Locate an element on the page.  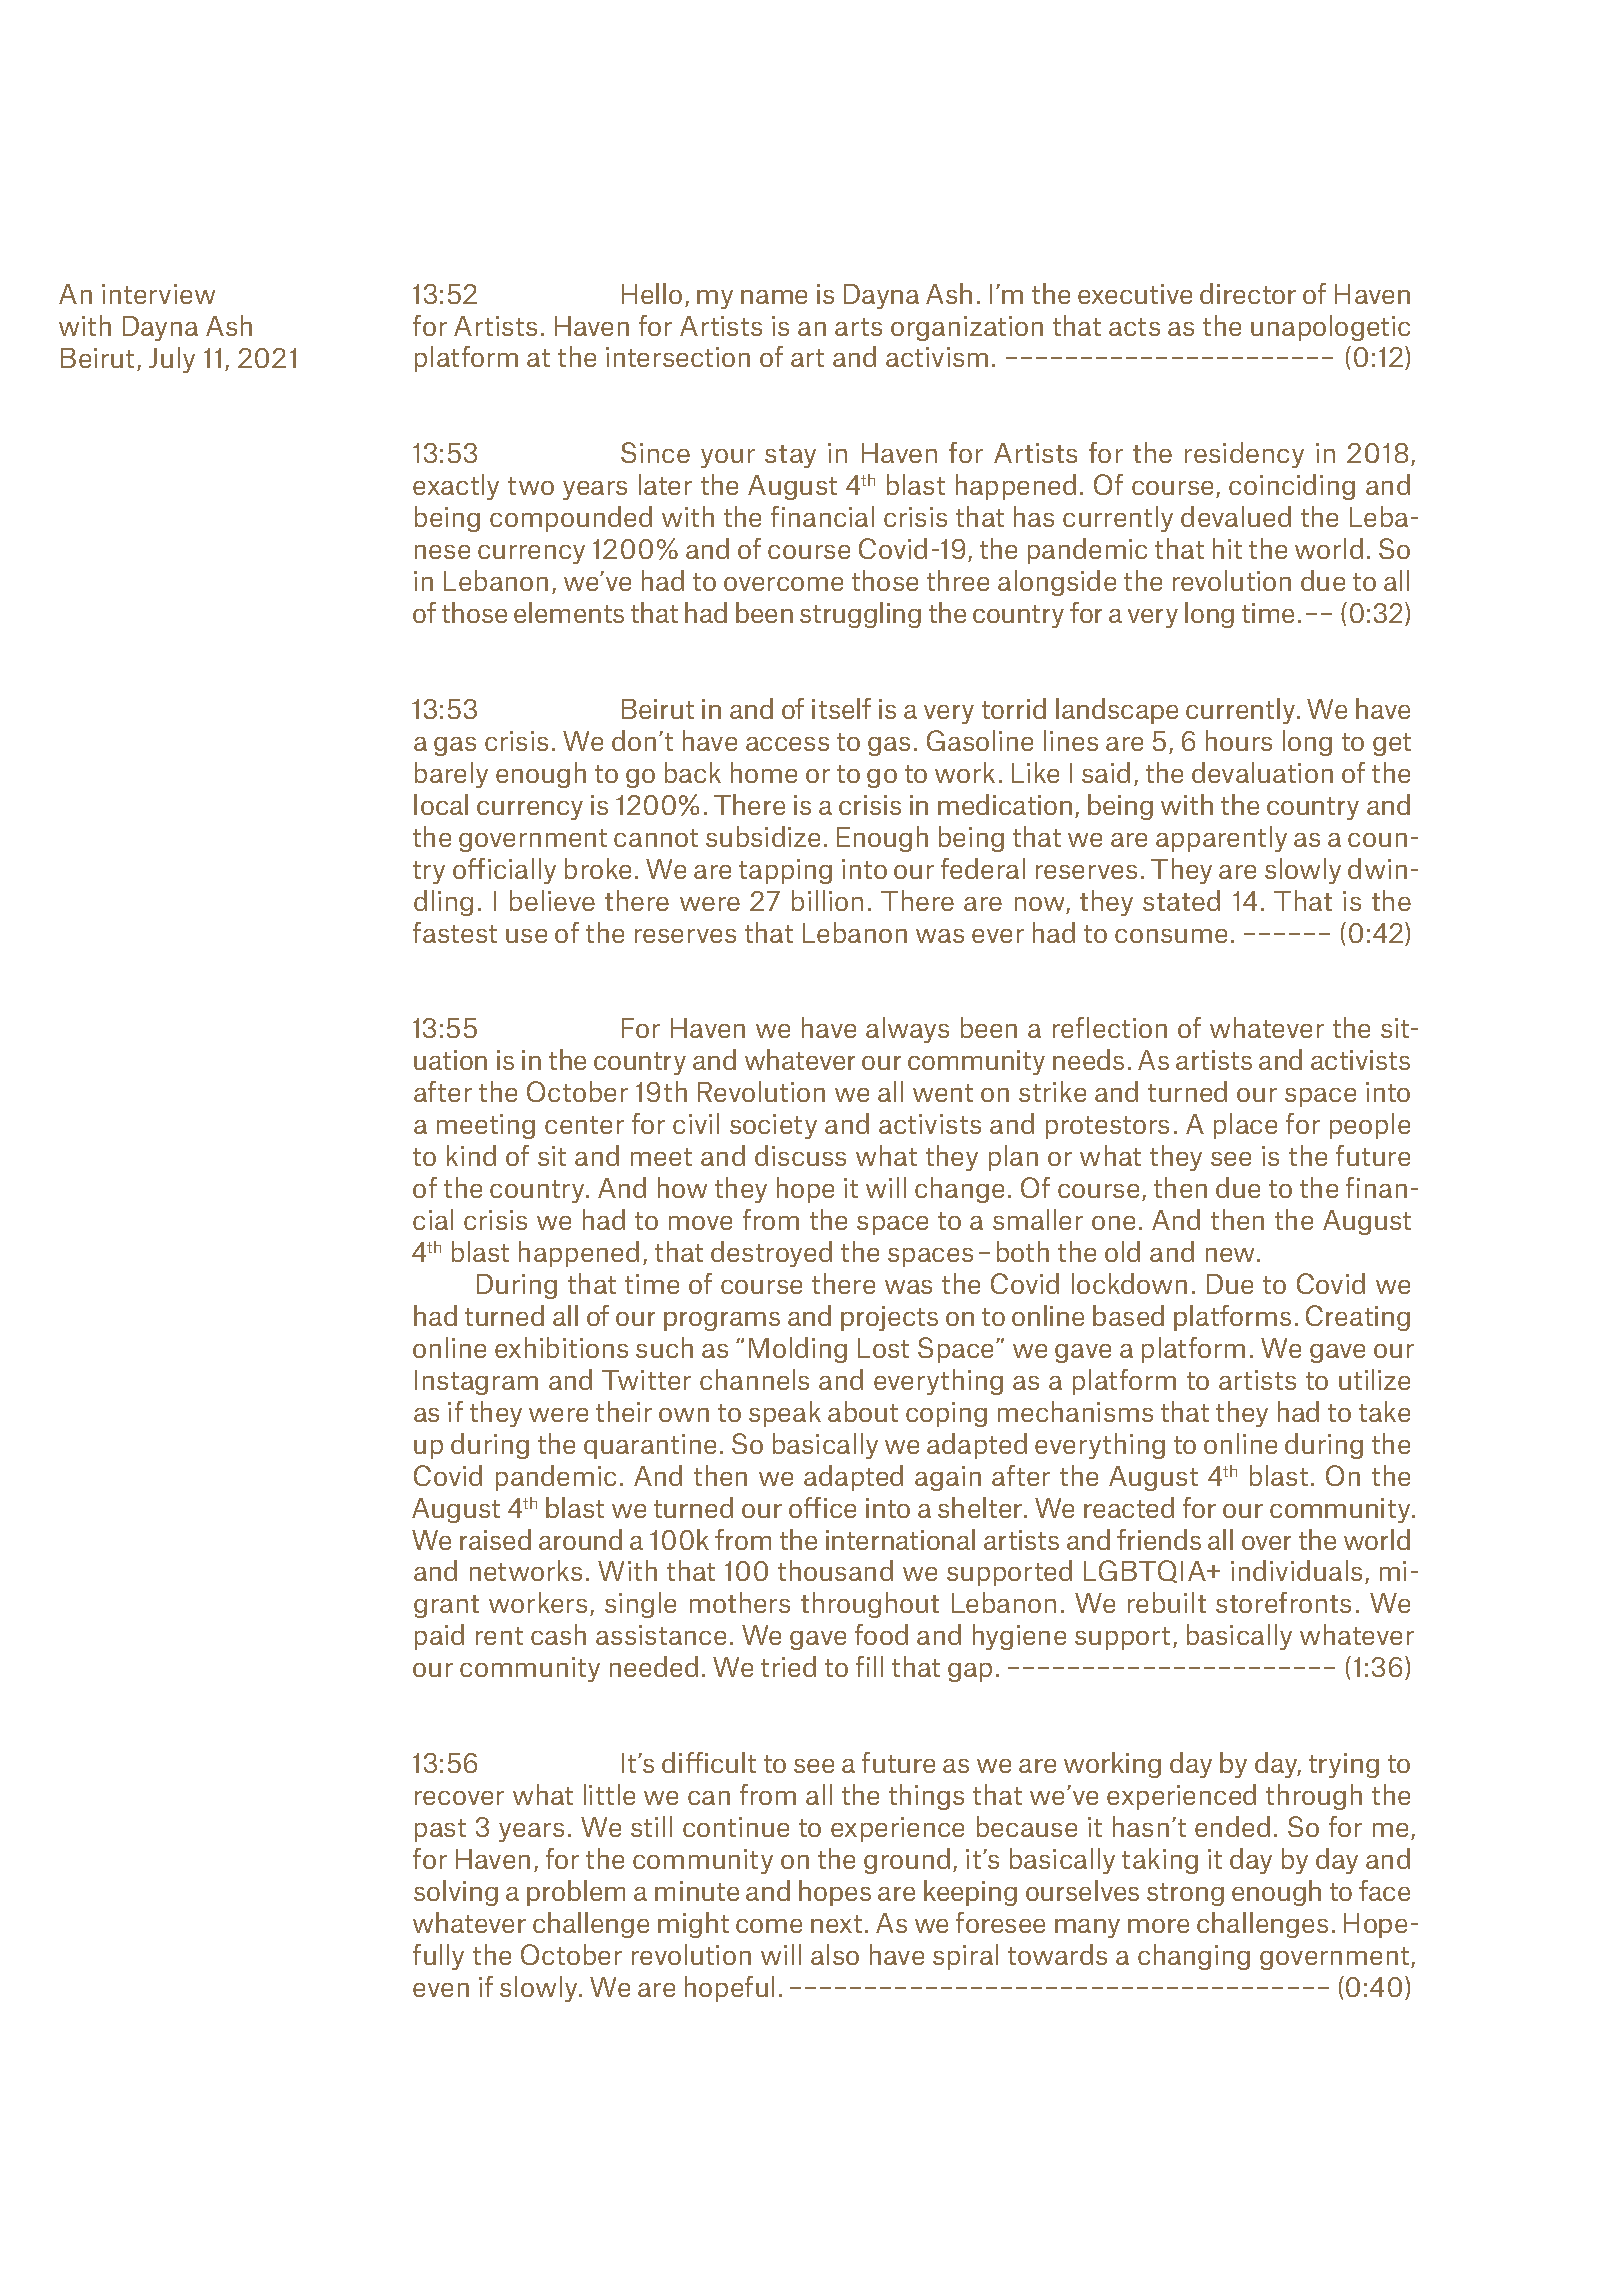
billion is located at coordinates (827, 900).
